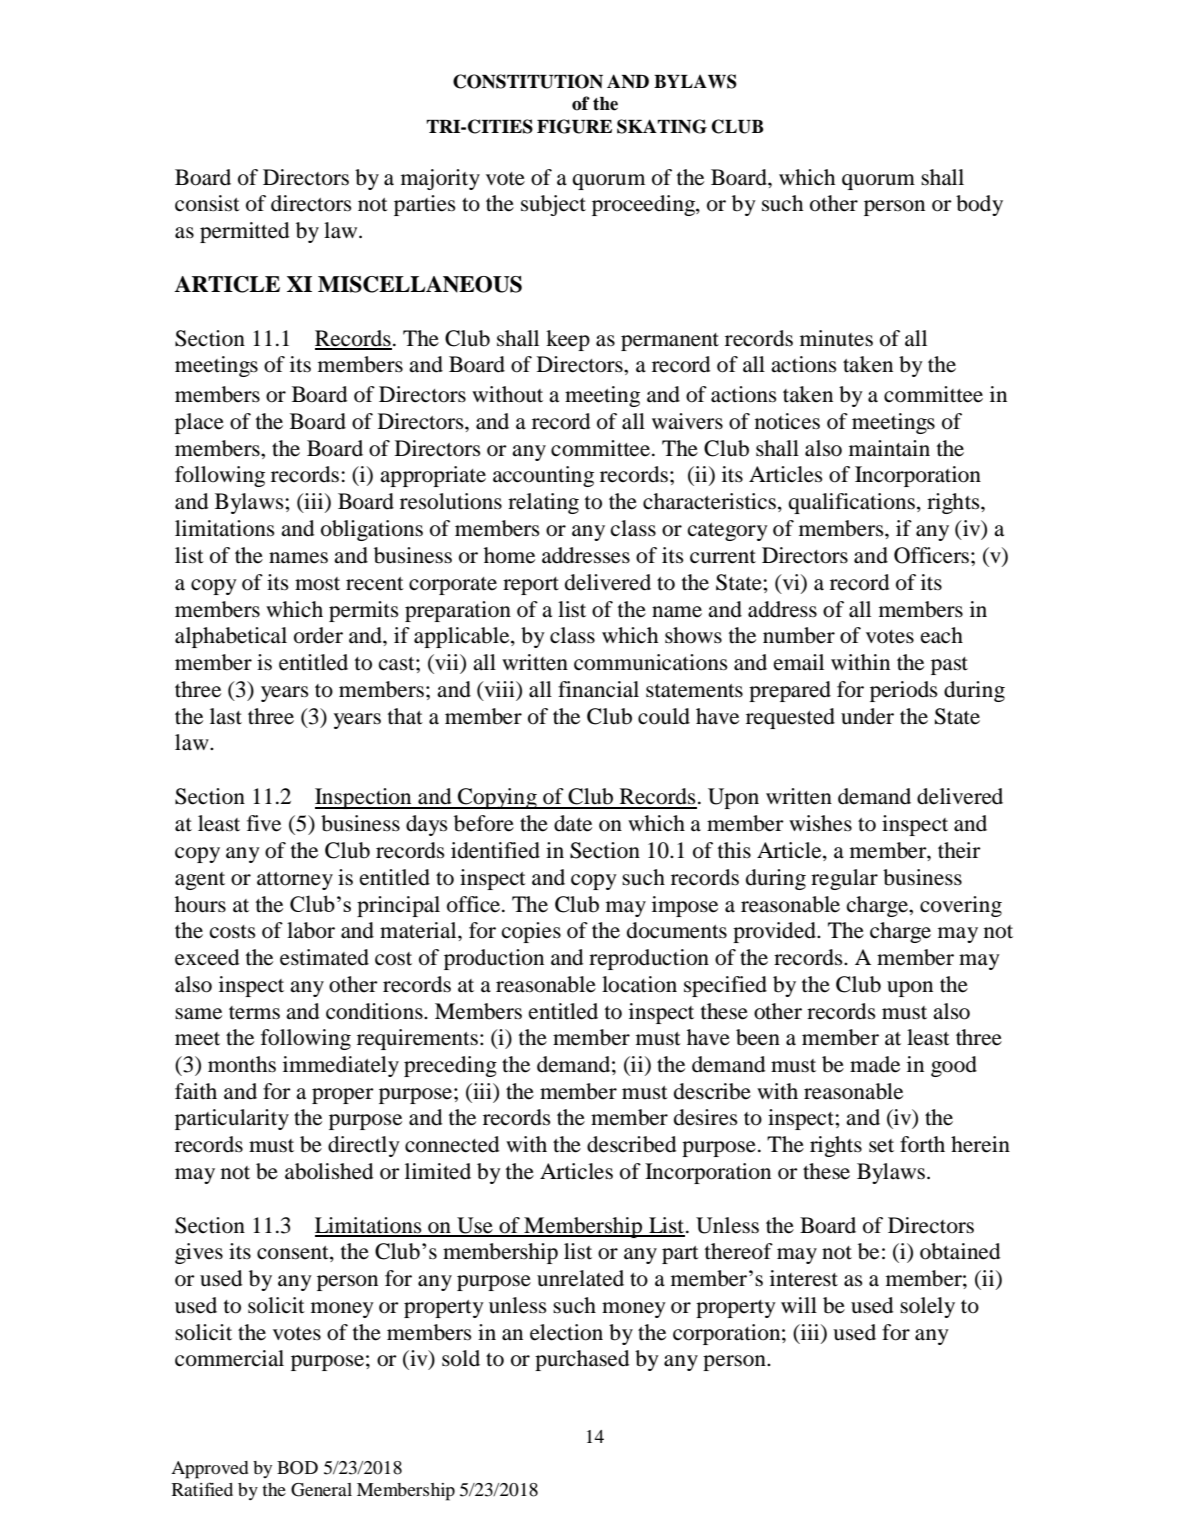 This screenshot has height=1539, width=1189. I want to click on consist, so click(207, 203).
